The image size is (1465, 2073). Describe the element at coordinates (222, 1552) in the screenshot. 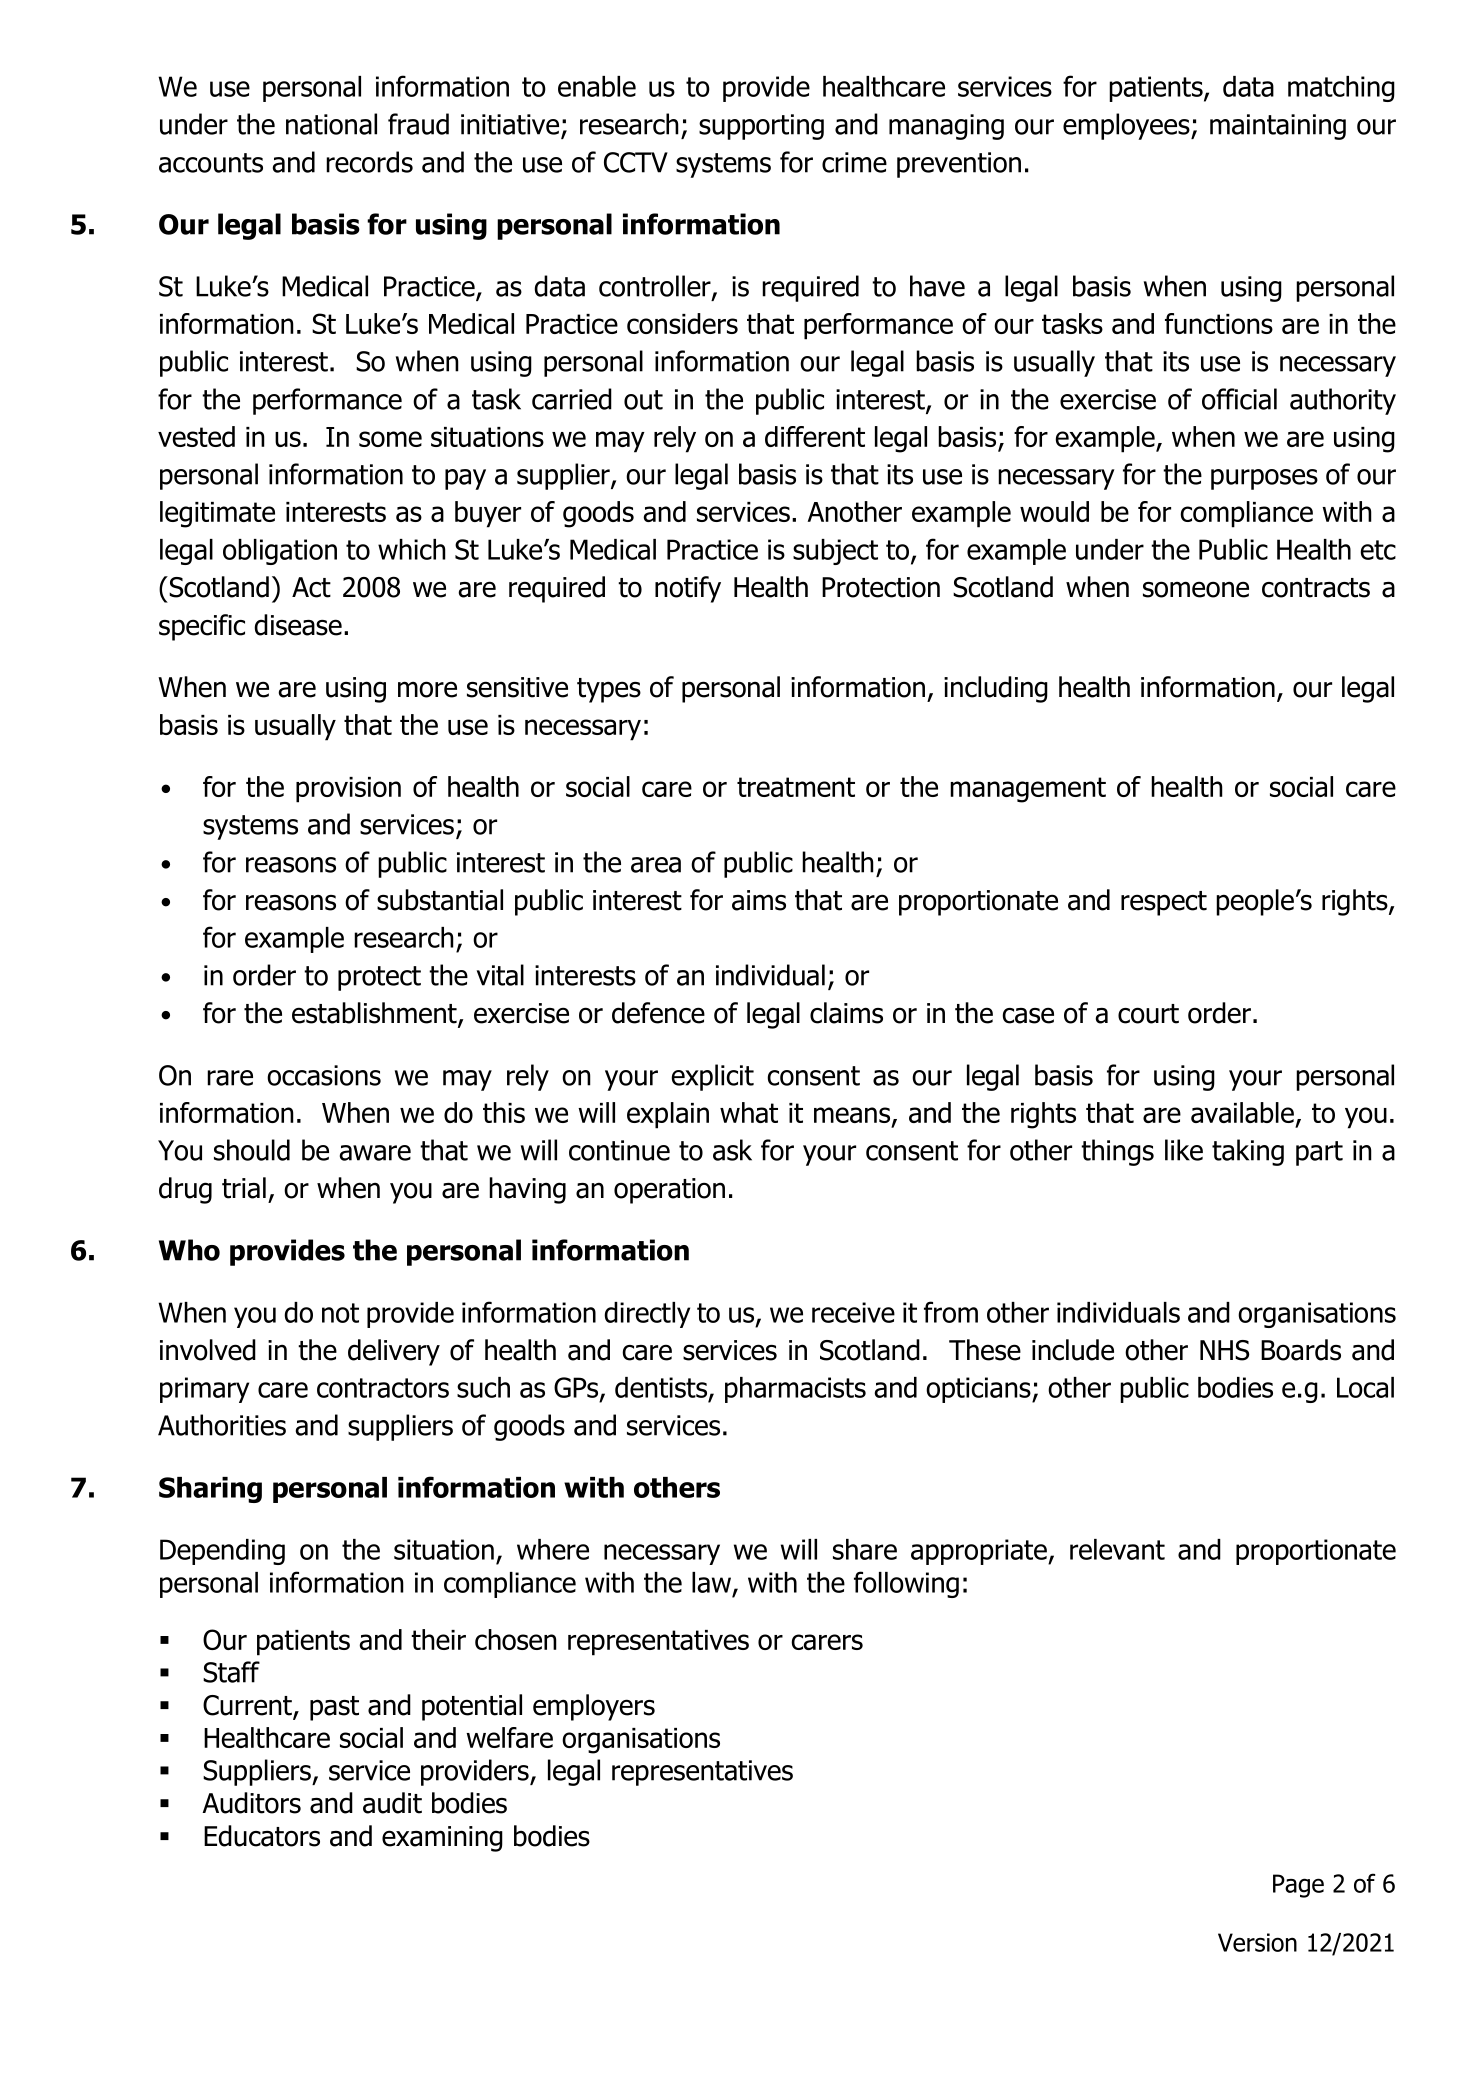

I see `Depending` at that location.
